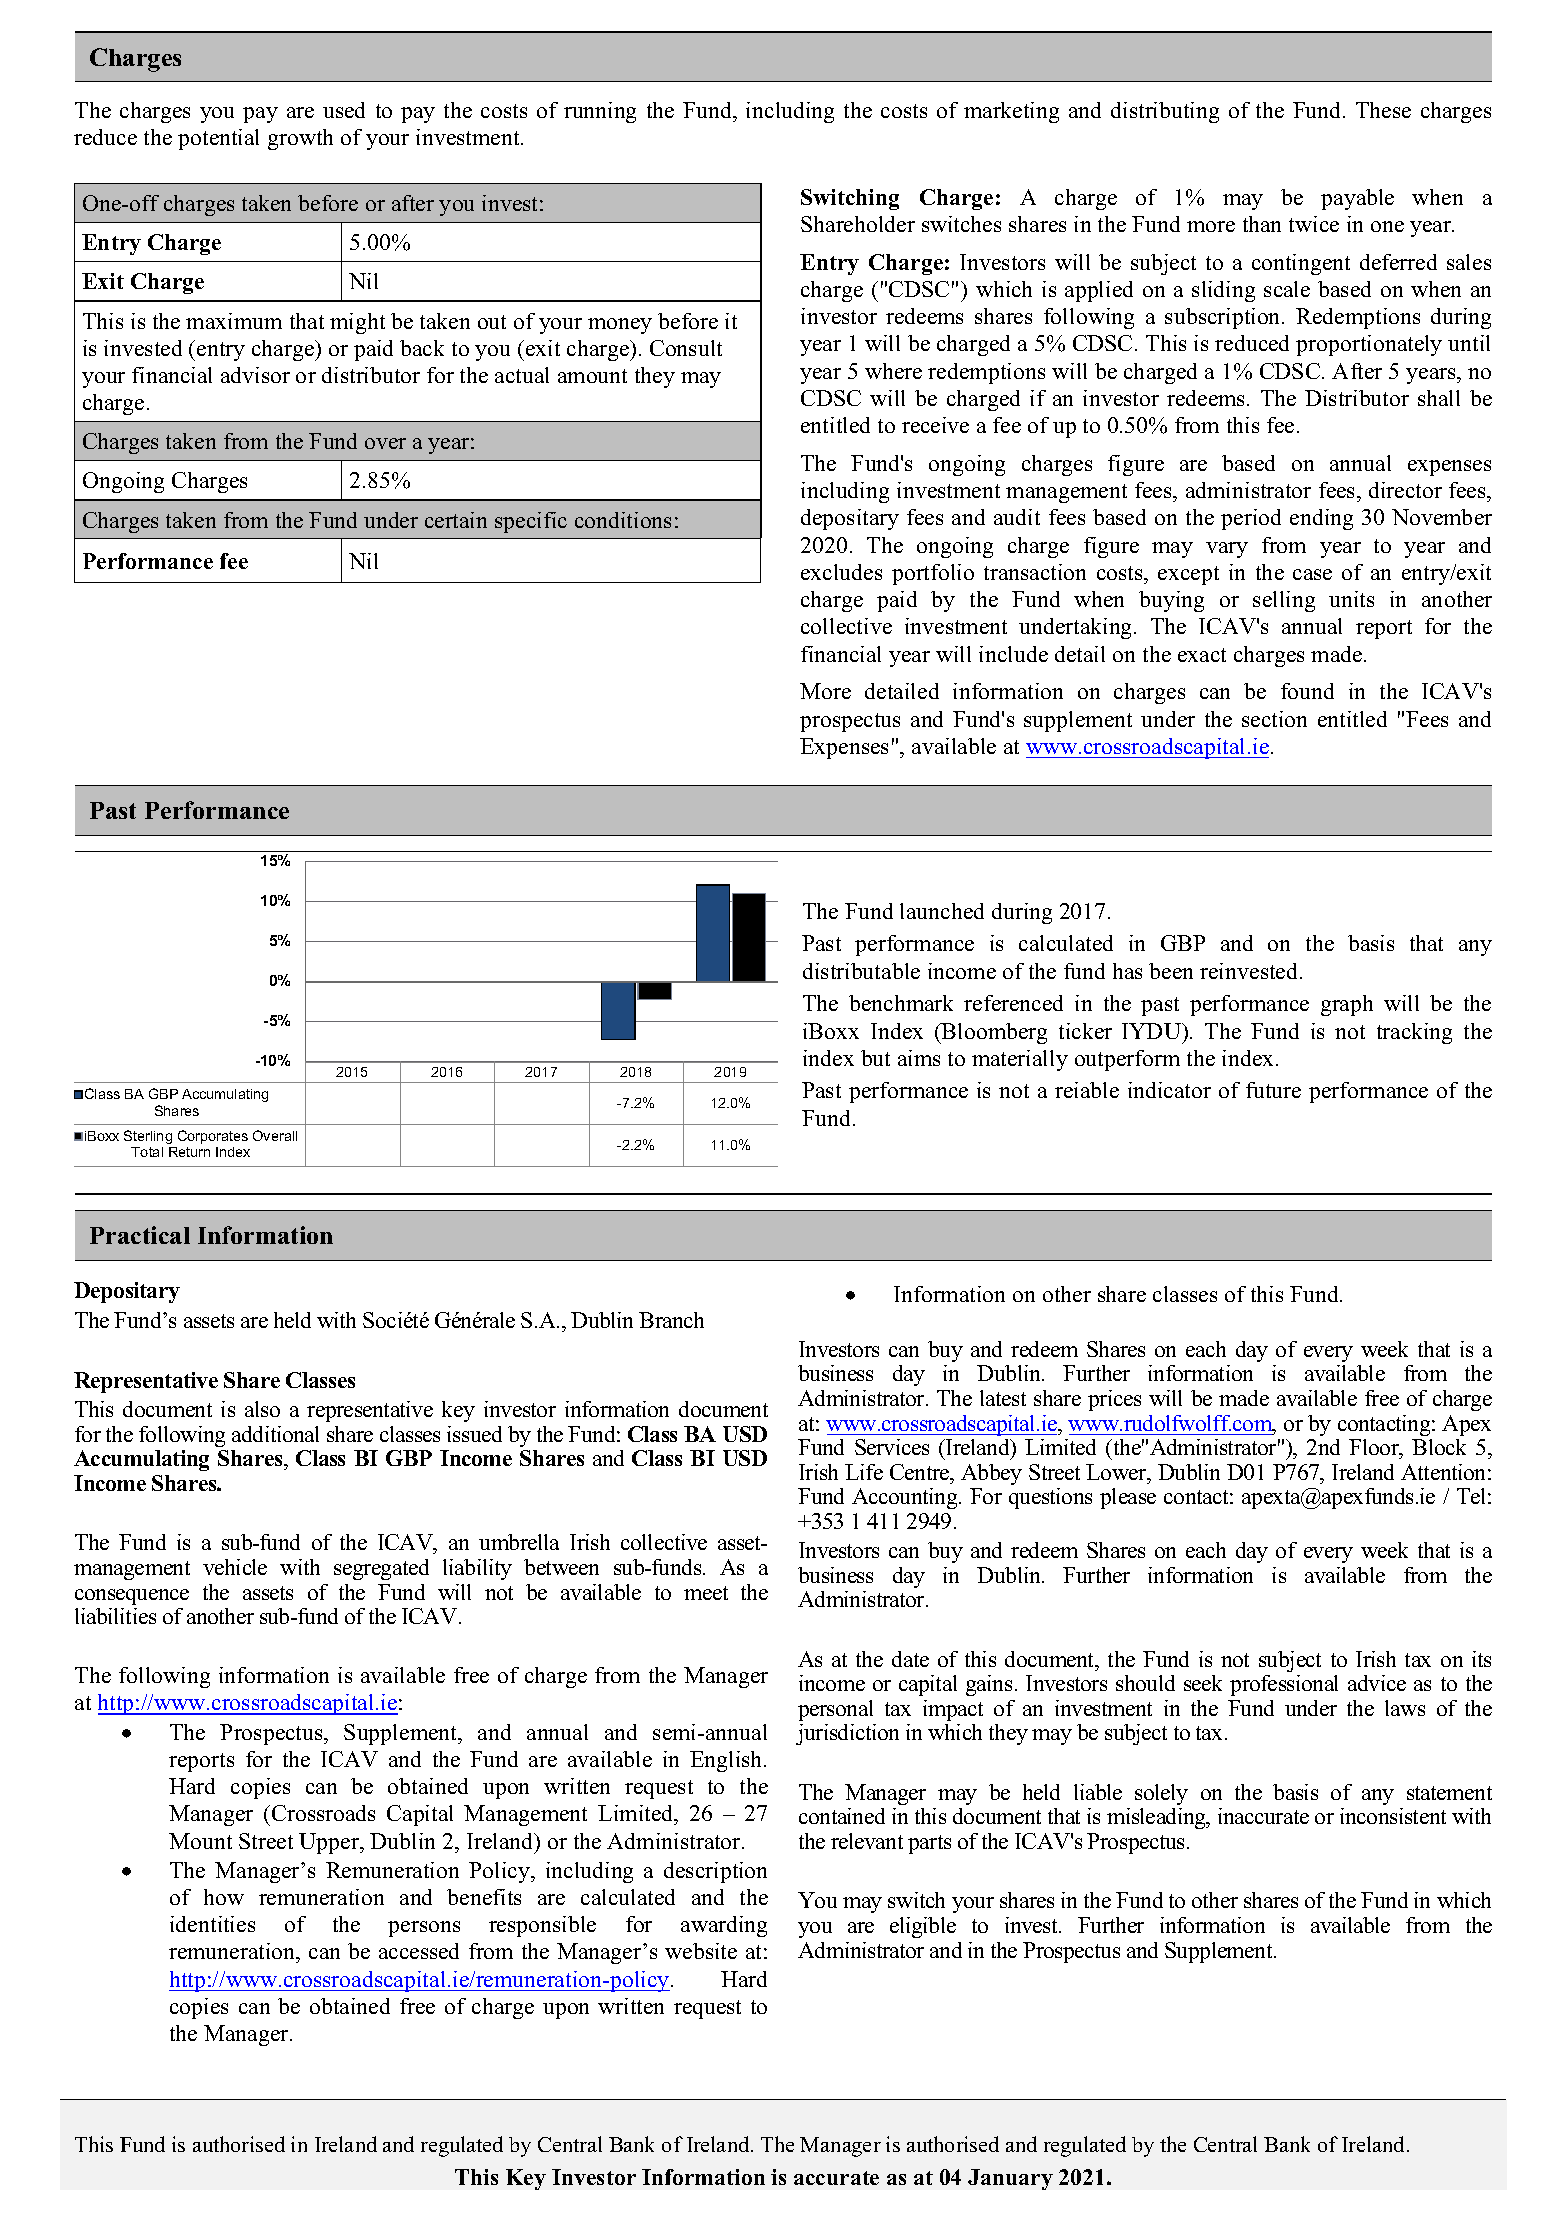  Describe the element at coordinates (1439, 1447) in the page. I see `Block` at that location.
